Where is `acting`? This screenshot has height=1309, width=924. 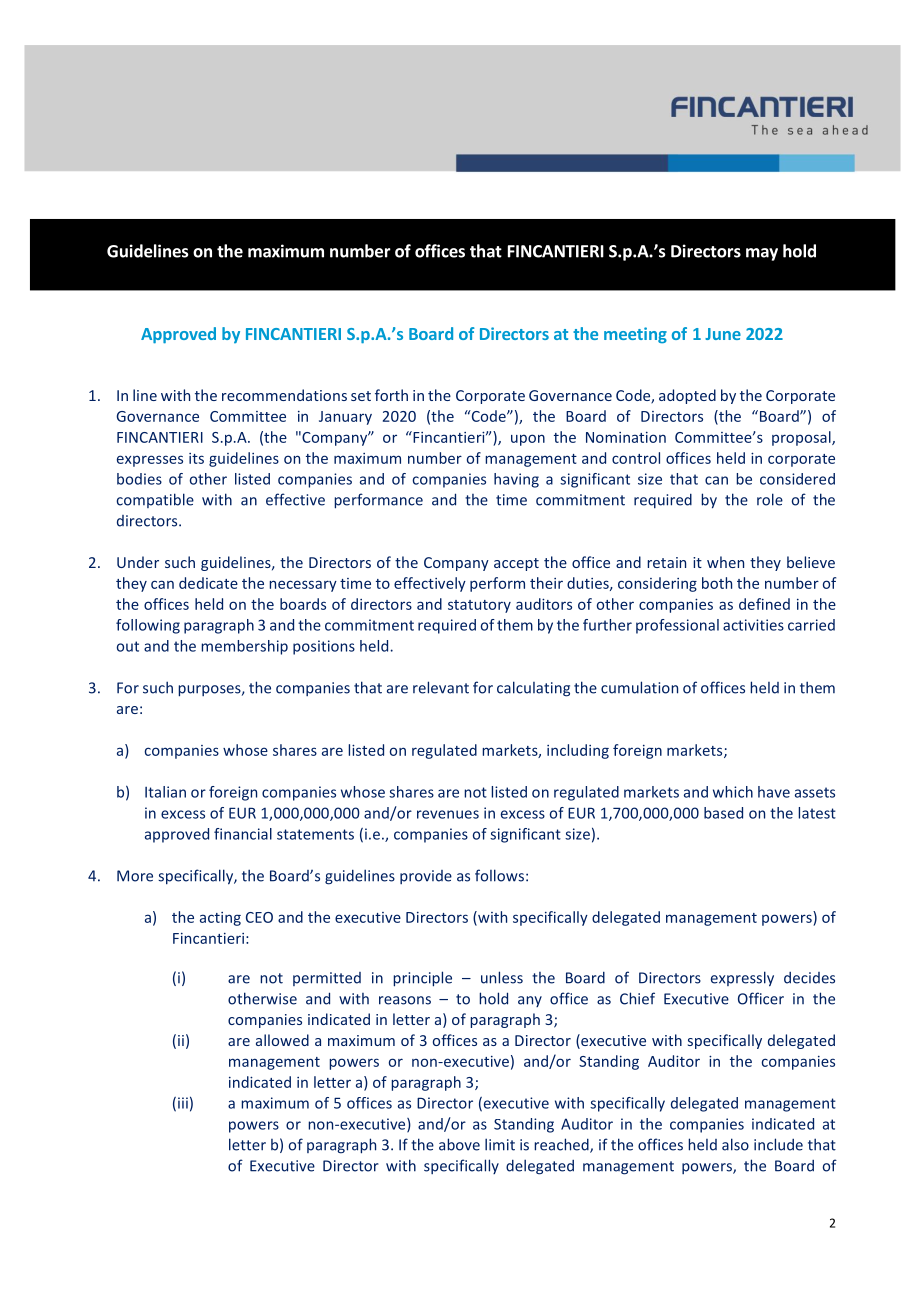
acting is located at coordinates (220, 919).
